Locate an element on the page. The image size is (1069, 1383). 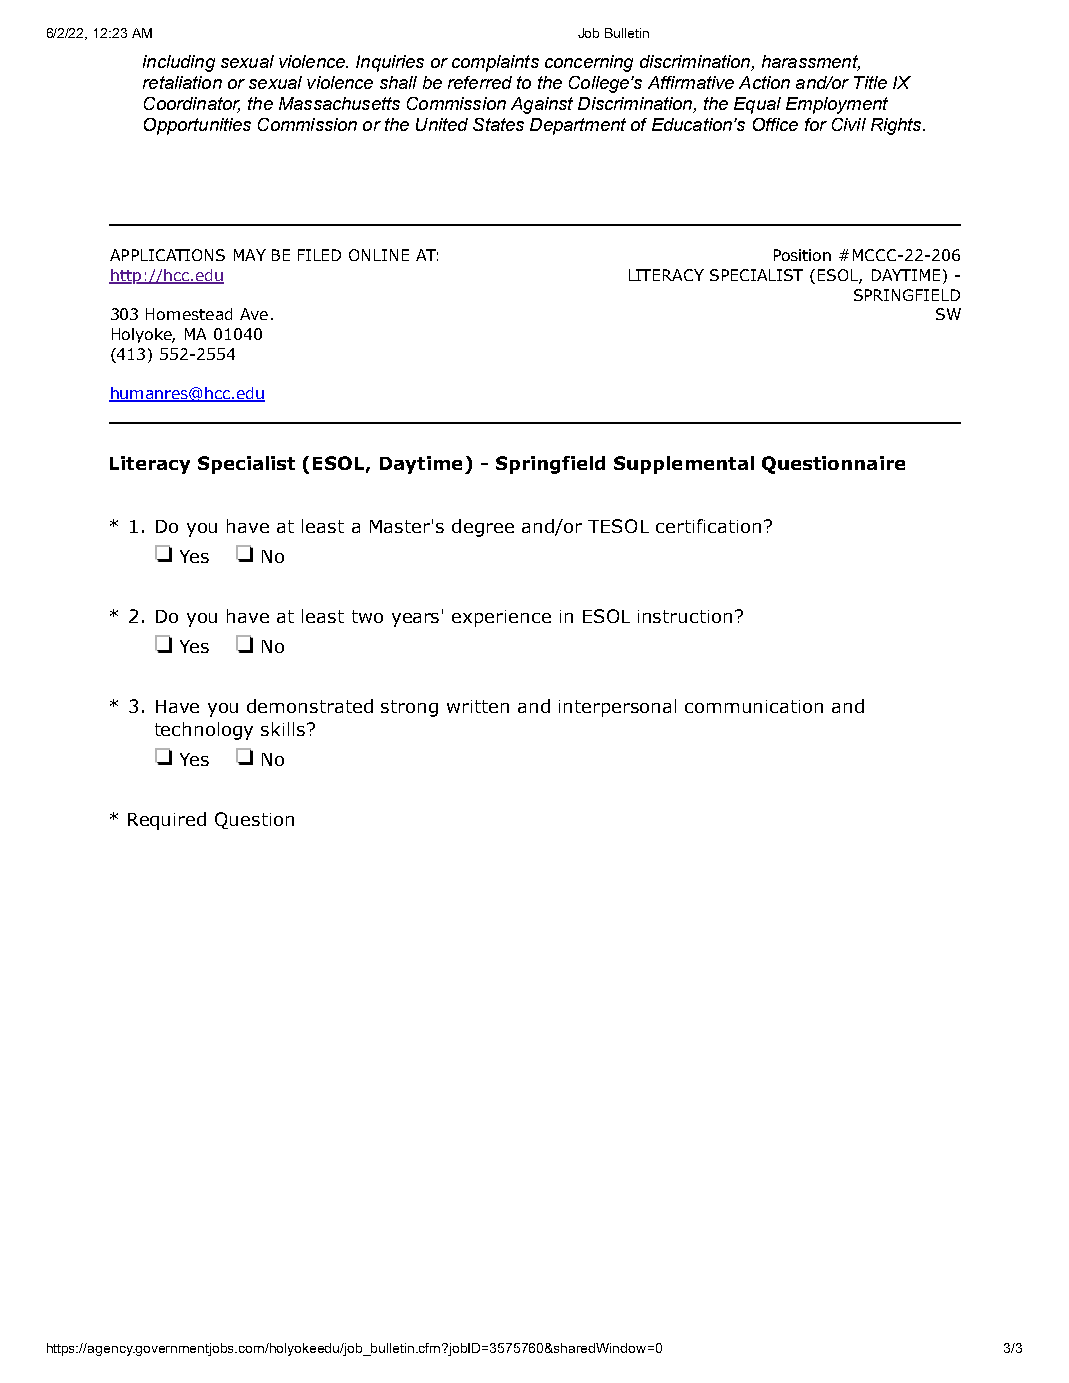
Homestead is located at coordinates (189, 314).
